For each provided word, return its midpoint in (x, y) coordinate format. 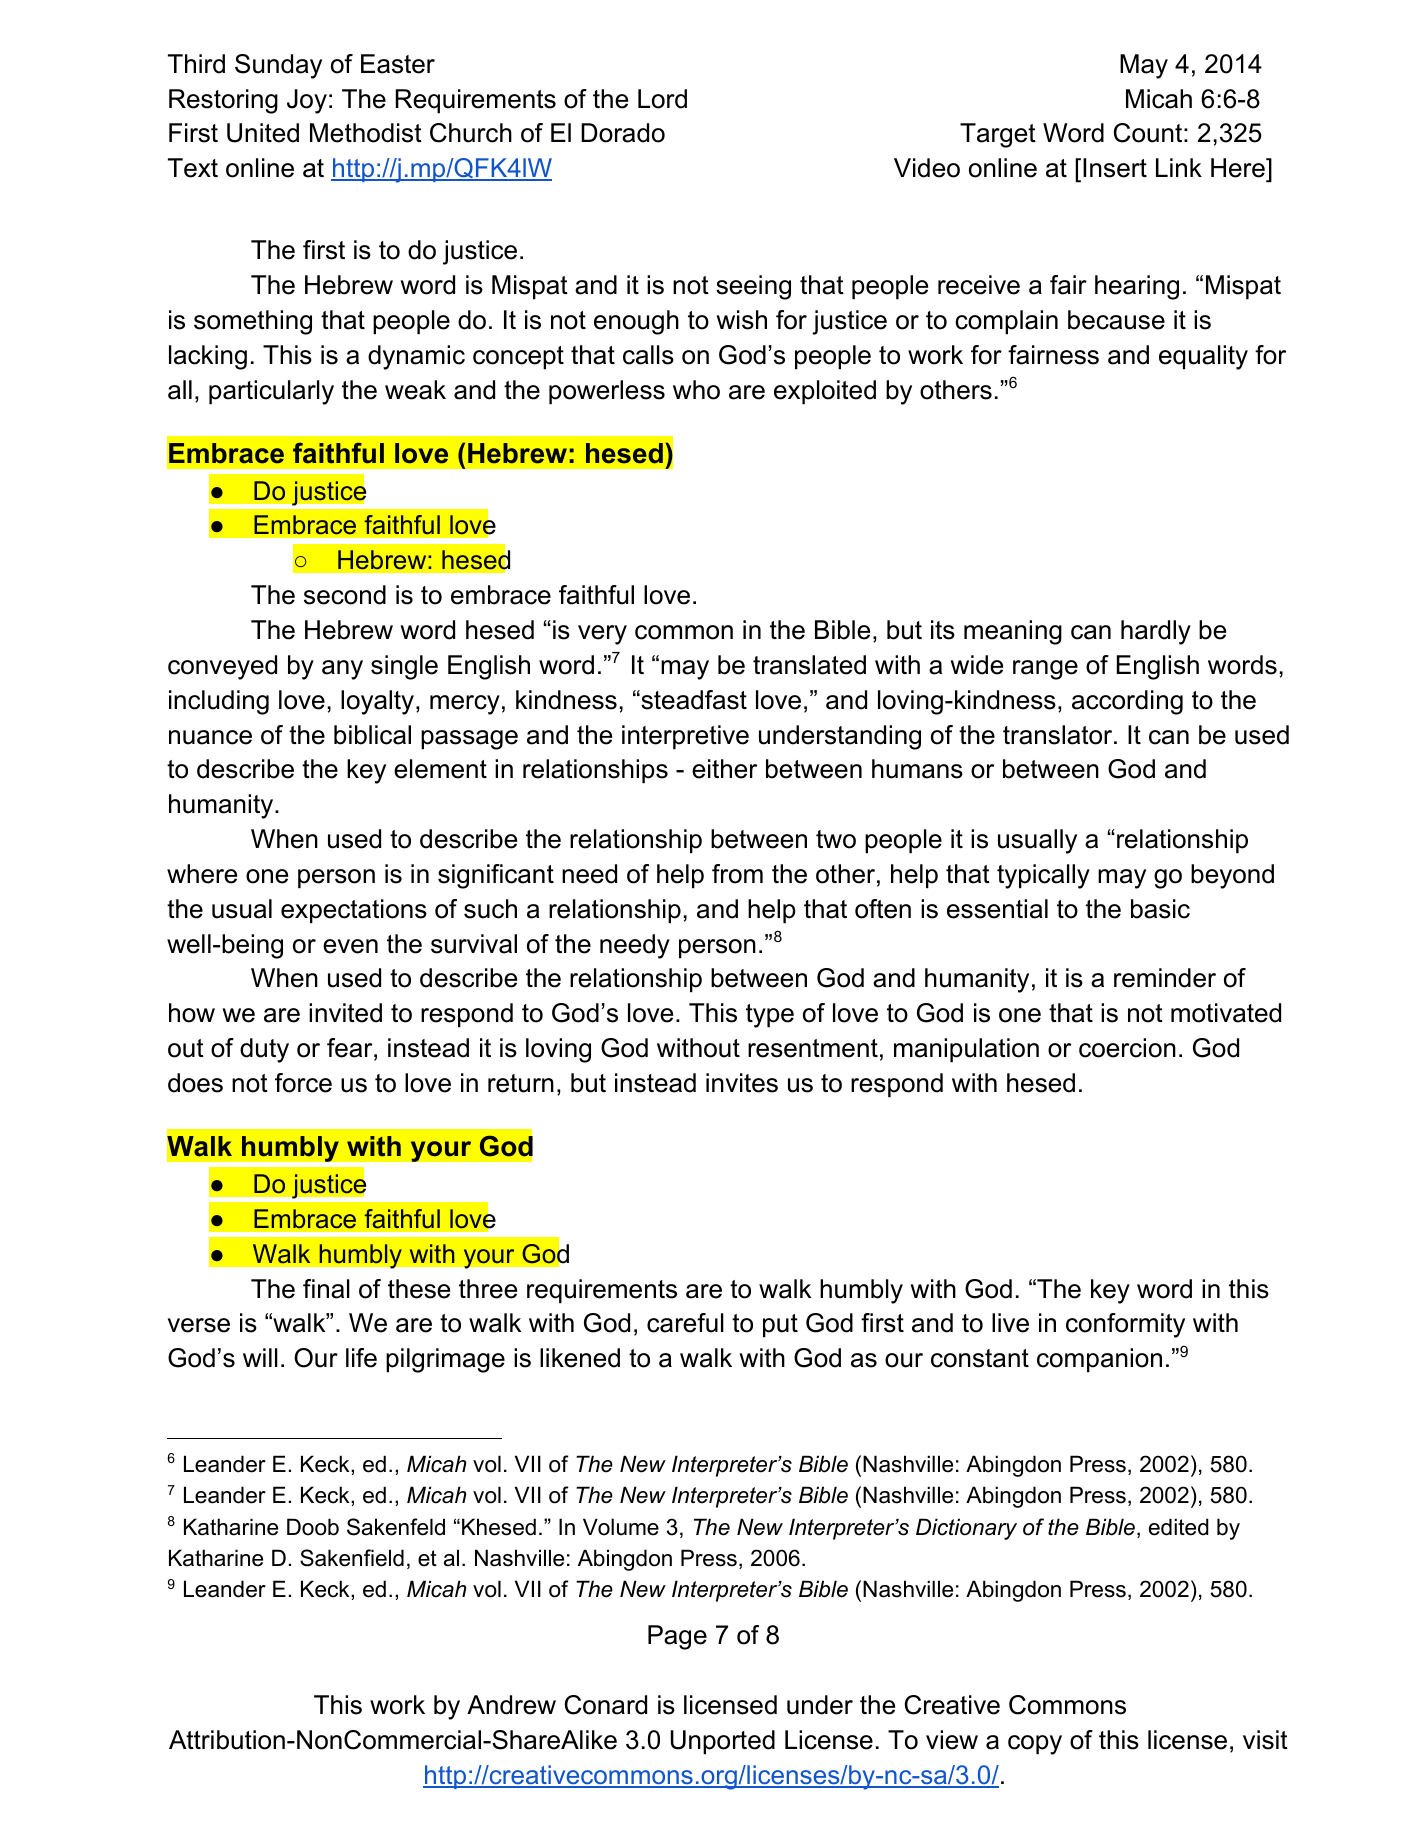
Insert (1115, 168)
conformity (1125, 1325)
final (326, 1289)
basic (1160, 909)
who (696, 390)
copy (1035, 1745)
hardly (1156, 632)
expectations (354, 911)
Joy (307, 101)
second (345, 595)
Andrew (511, 1705)
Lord (662, 99)
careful (685, 1323)
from (737, 874)
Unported (723, 1742)
